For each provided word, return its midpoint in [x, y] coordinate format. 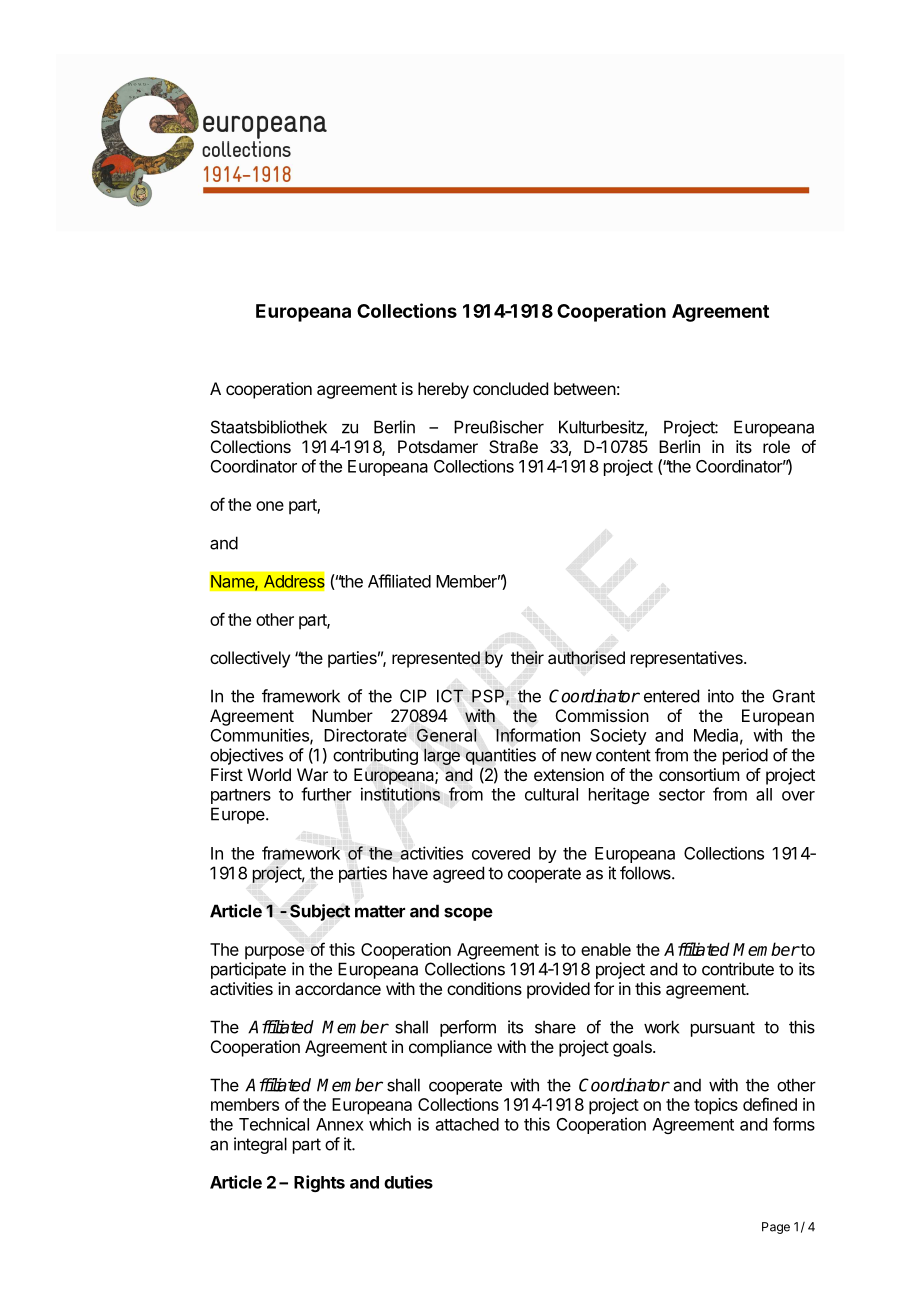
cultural [551, 794]
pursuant [723, 1029]
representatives [688, 659]
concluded [510, 388]
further [326, 794]
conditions [484, 988]
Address [294, 581]
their [527, 658]
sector [682, 795]
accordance [338, 988]
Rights [319, 1183]
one [270, 506]
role [776, 446]
